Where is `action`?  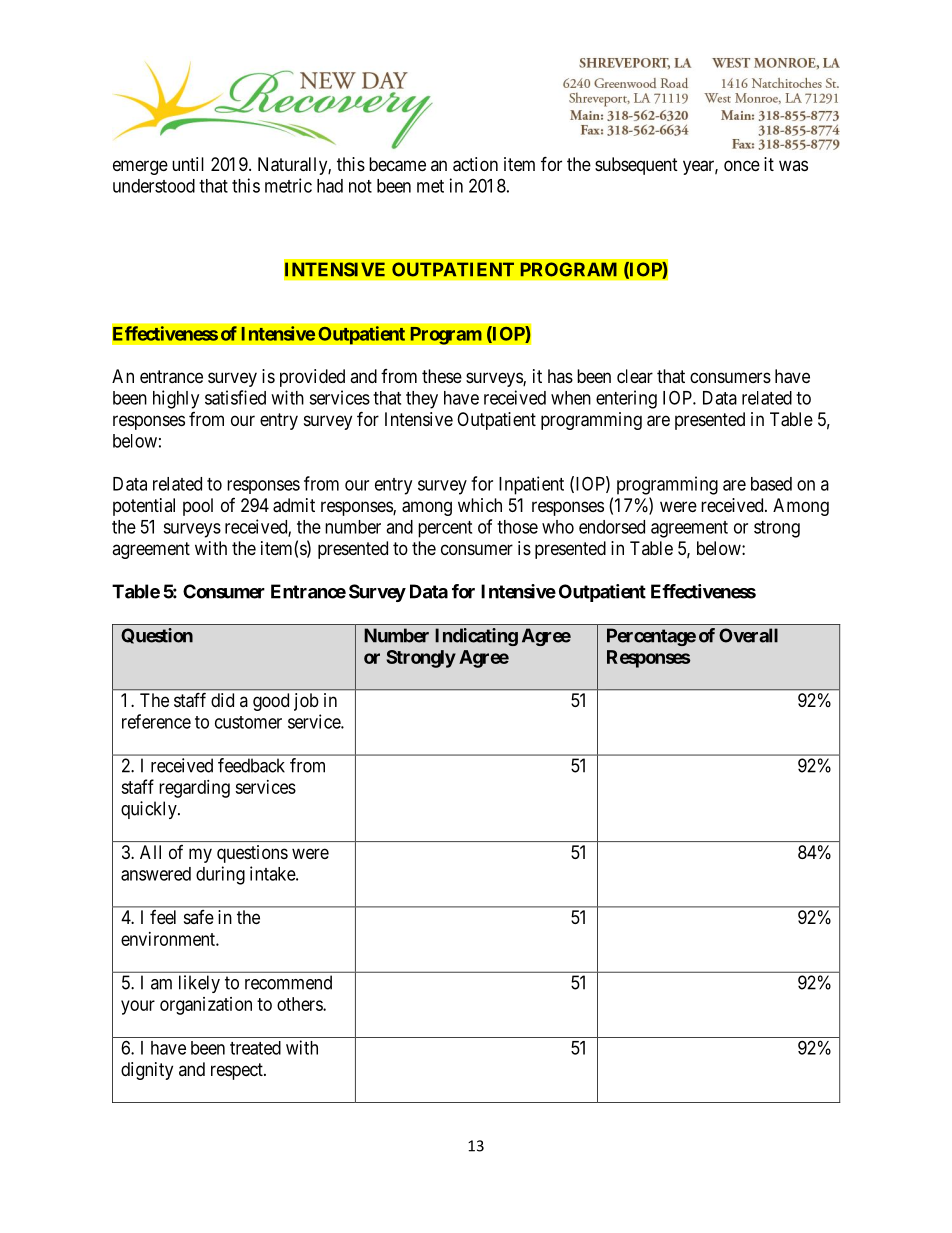 action is located at coordinates (475, 164).
